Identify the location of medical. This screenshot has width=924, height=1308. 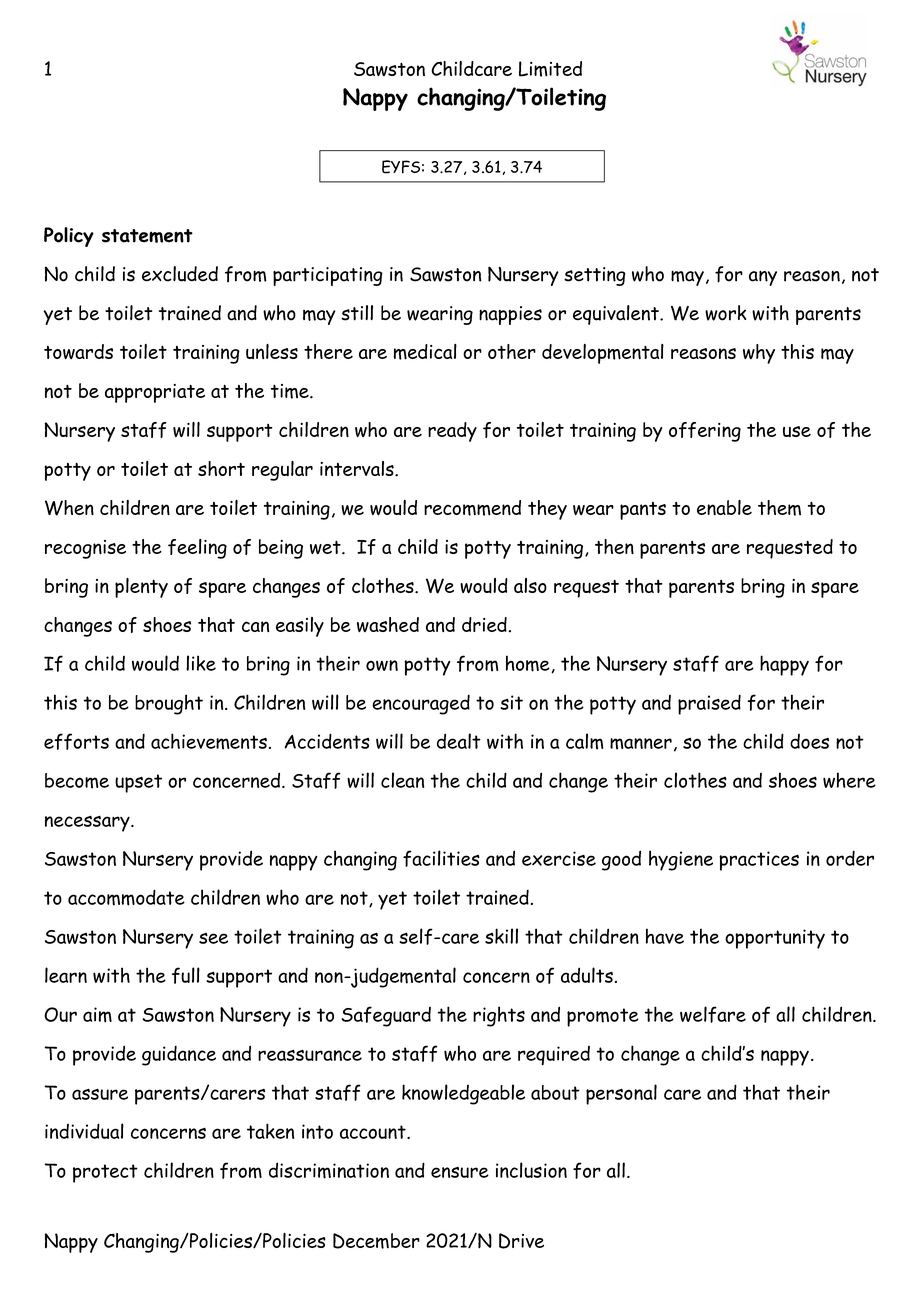
(425, 352).
